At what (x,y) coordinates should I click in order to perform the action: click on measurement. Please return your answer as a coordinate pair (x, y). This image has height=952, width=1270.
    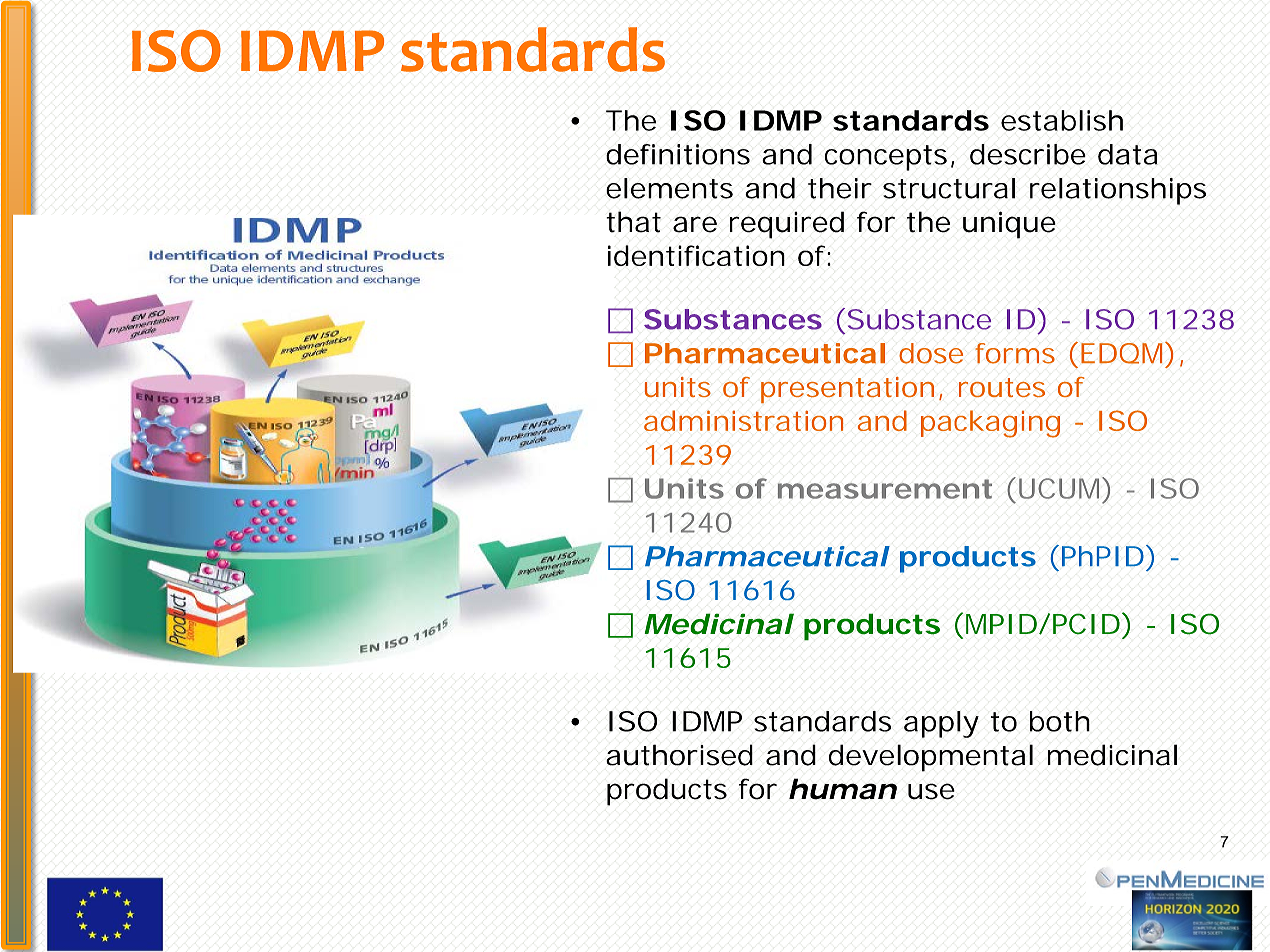
    Looking at the image, I should click on (885, 489).
